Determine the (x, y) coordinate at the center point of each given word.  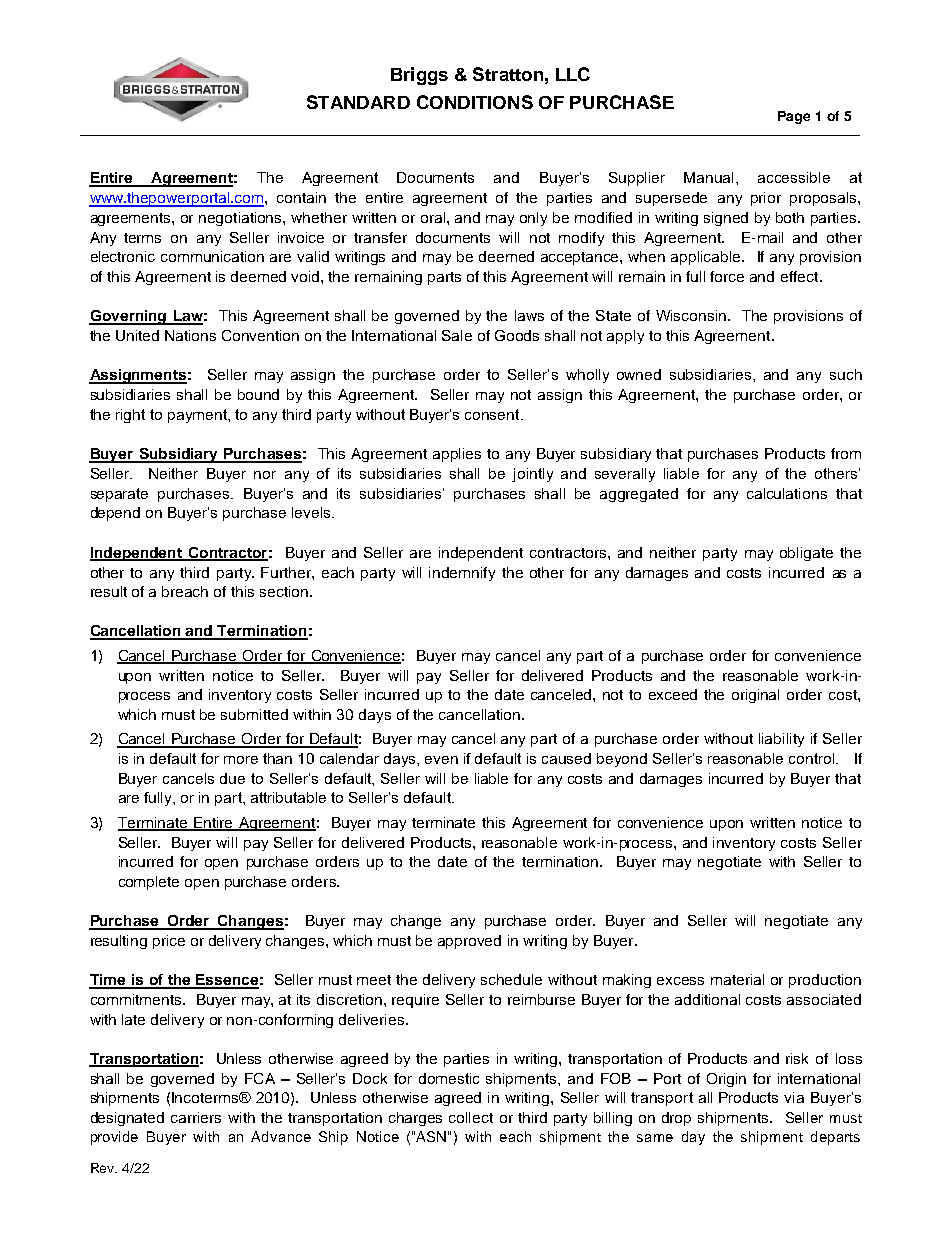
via (794, 1097)
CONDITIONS (475, 102)
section (284, 591)
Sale (457, 335)
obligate (806, 554)
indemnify (462, 574)
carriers (196, 1117)
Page (794, 117)
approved (469, 942)
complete (149, 883)
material (737, 979)
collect (471, 1117)
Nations (190, 335)
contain (301, 197)
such (846, 374)
